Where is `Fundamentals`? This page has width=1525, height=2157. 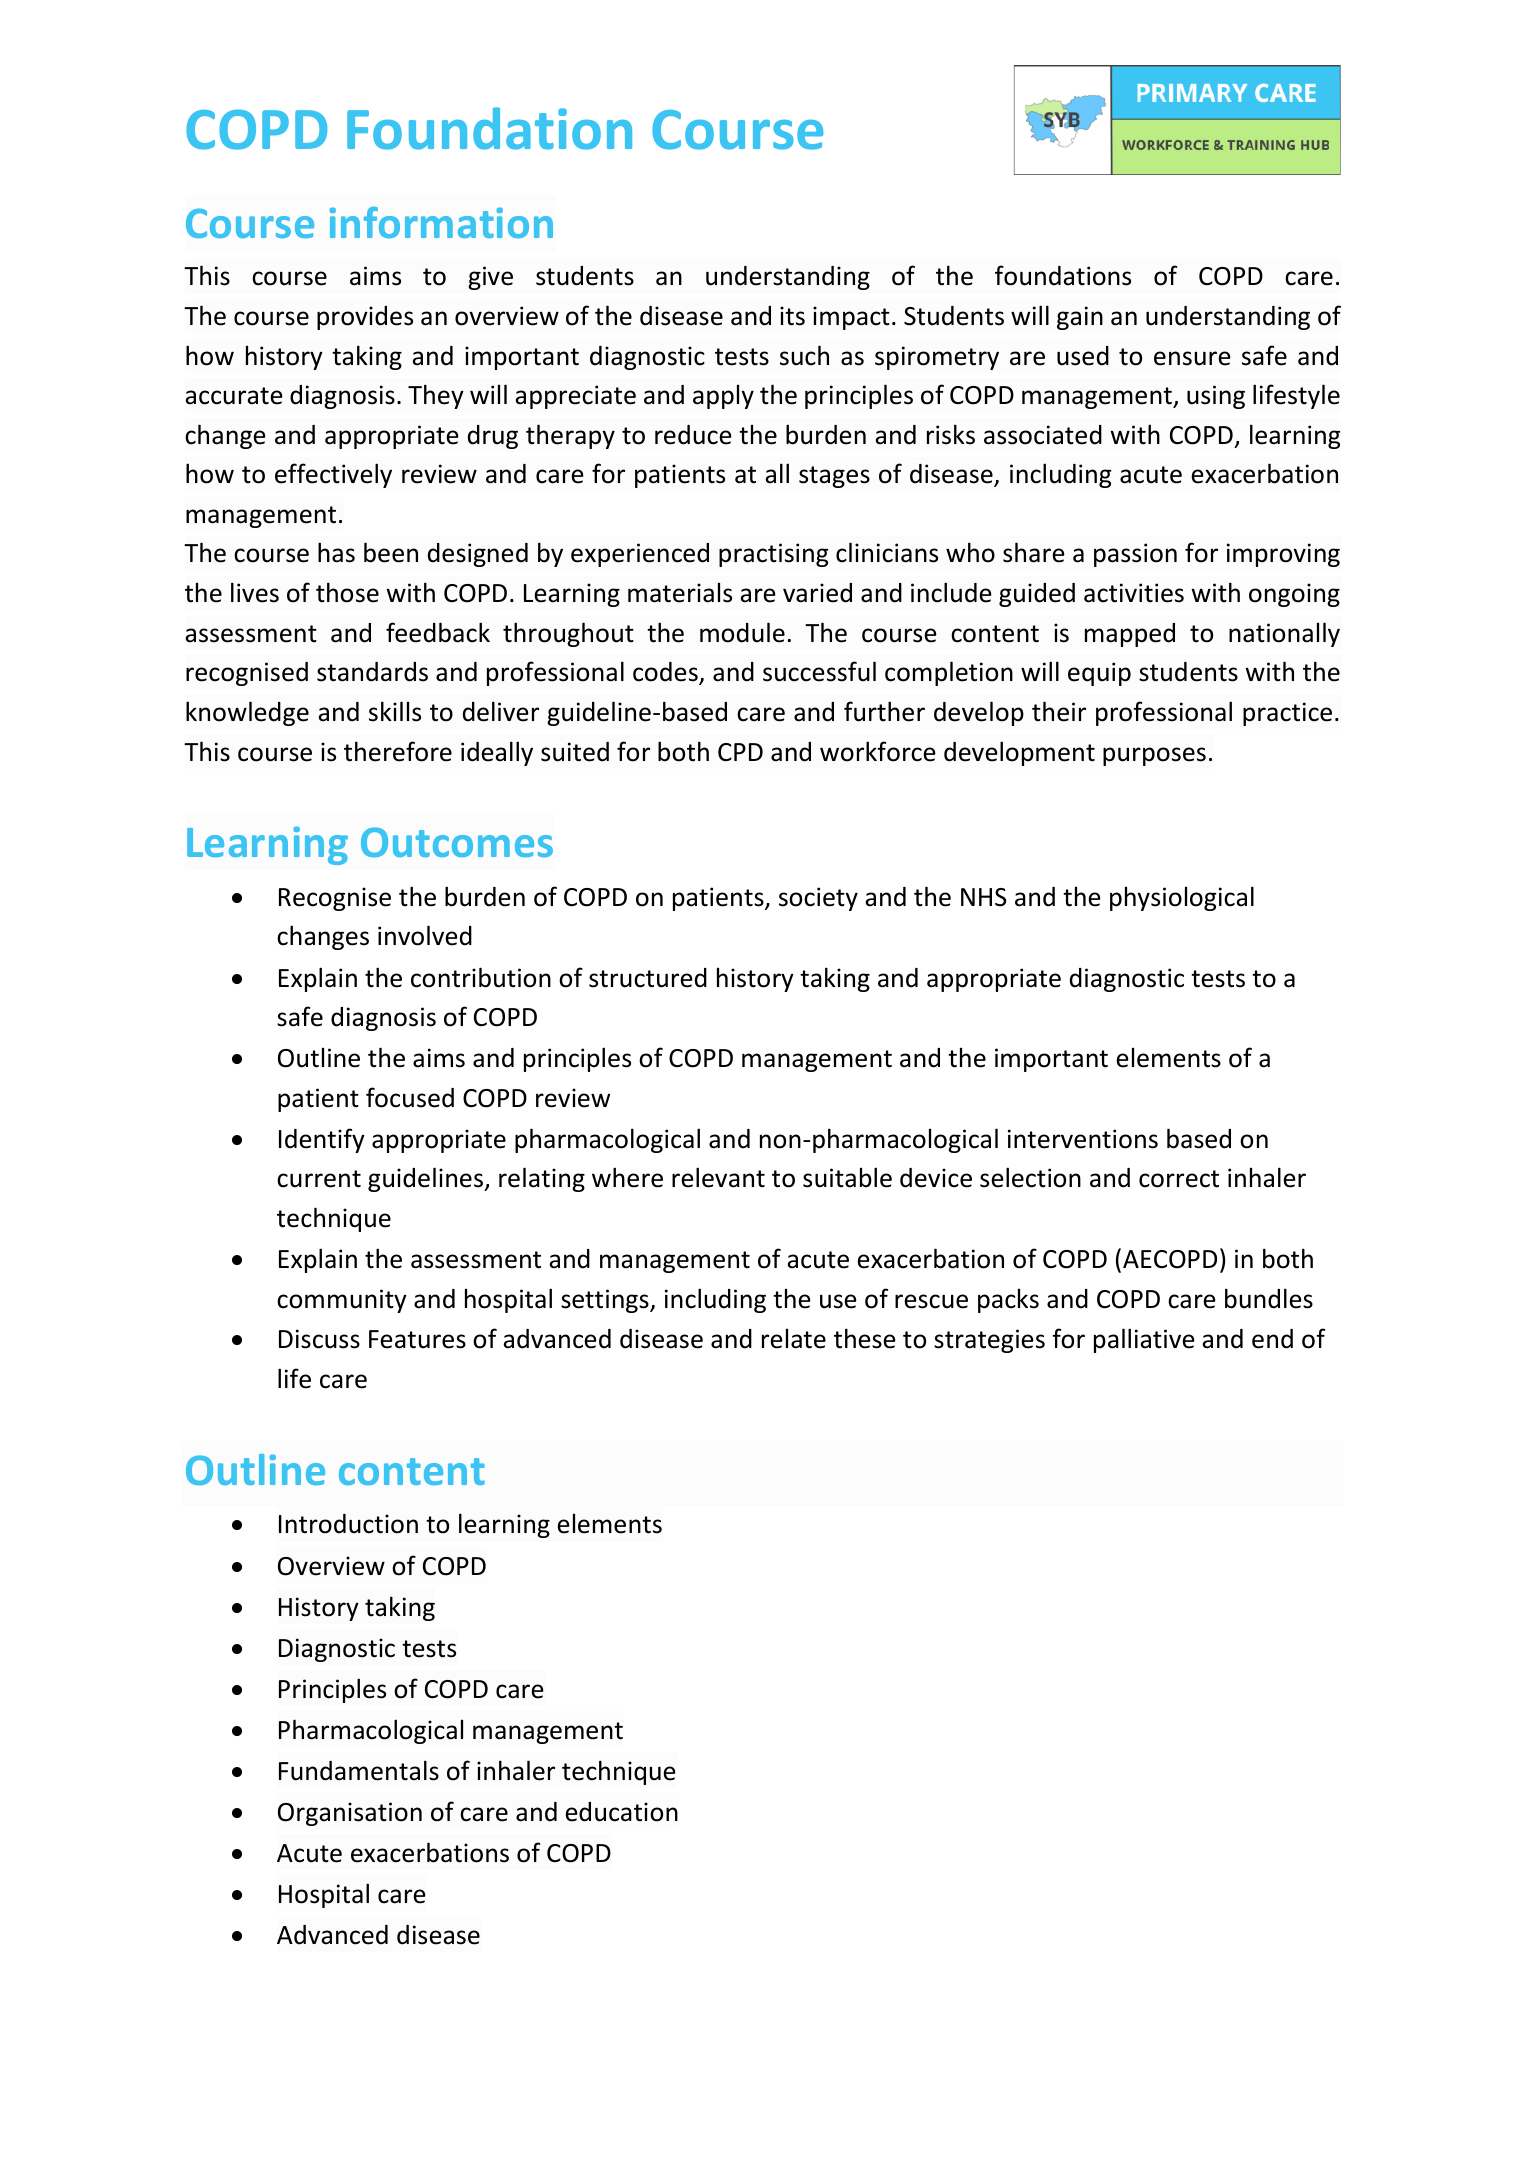
Fundamentals is located at coordinates (359, 1770).
